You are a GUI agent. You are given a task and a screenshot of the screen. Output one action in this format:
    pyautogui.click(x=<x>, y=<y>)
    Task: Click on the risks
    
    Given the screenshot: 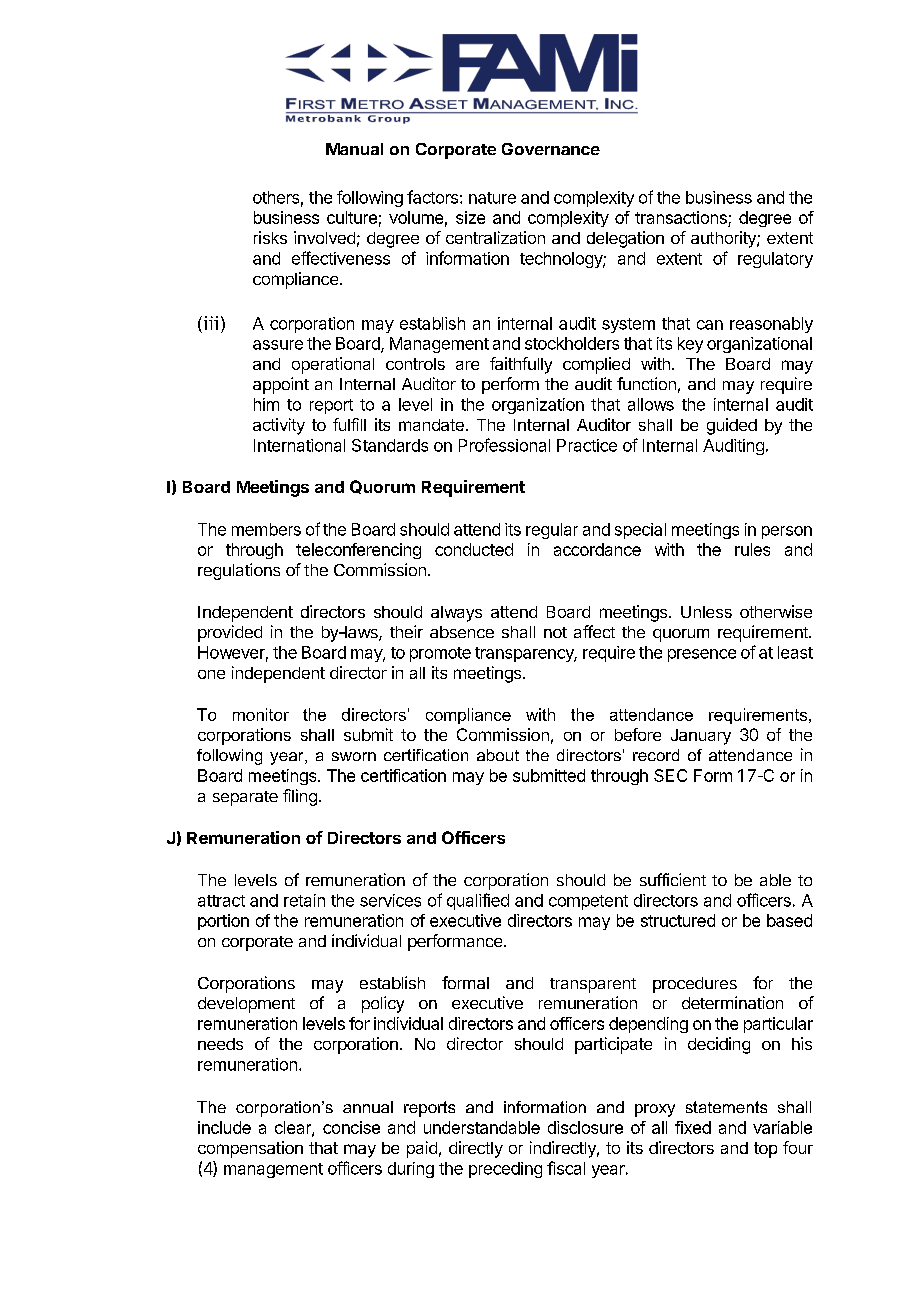 What is the action you would take?
    pyautogui.click(x=270, y=237)
